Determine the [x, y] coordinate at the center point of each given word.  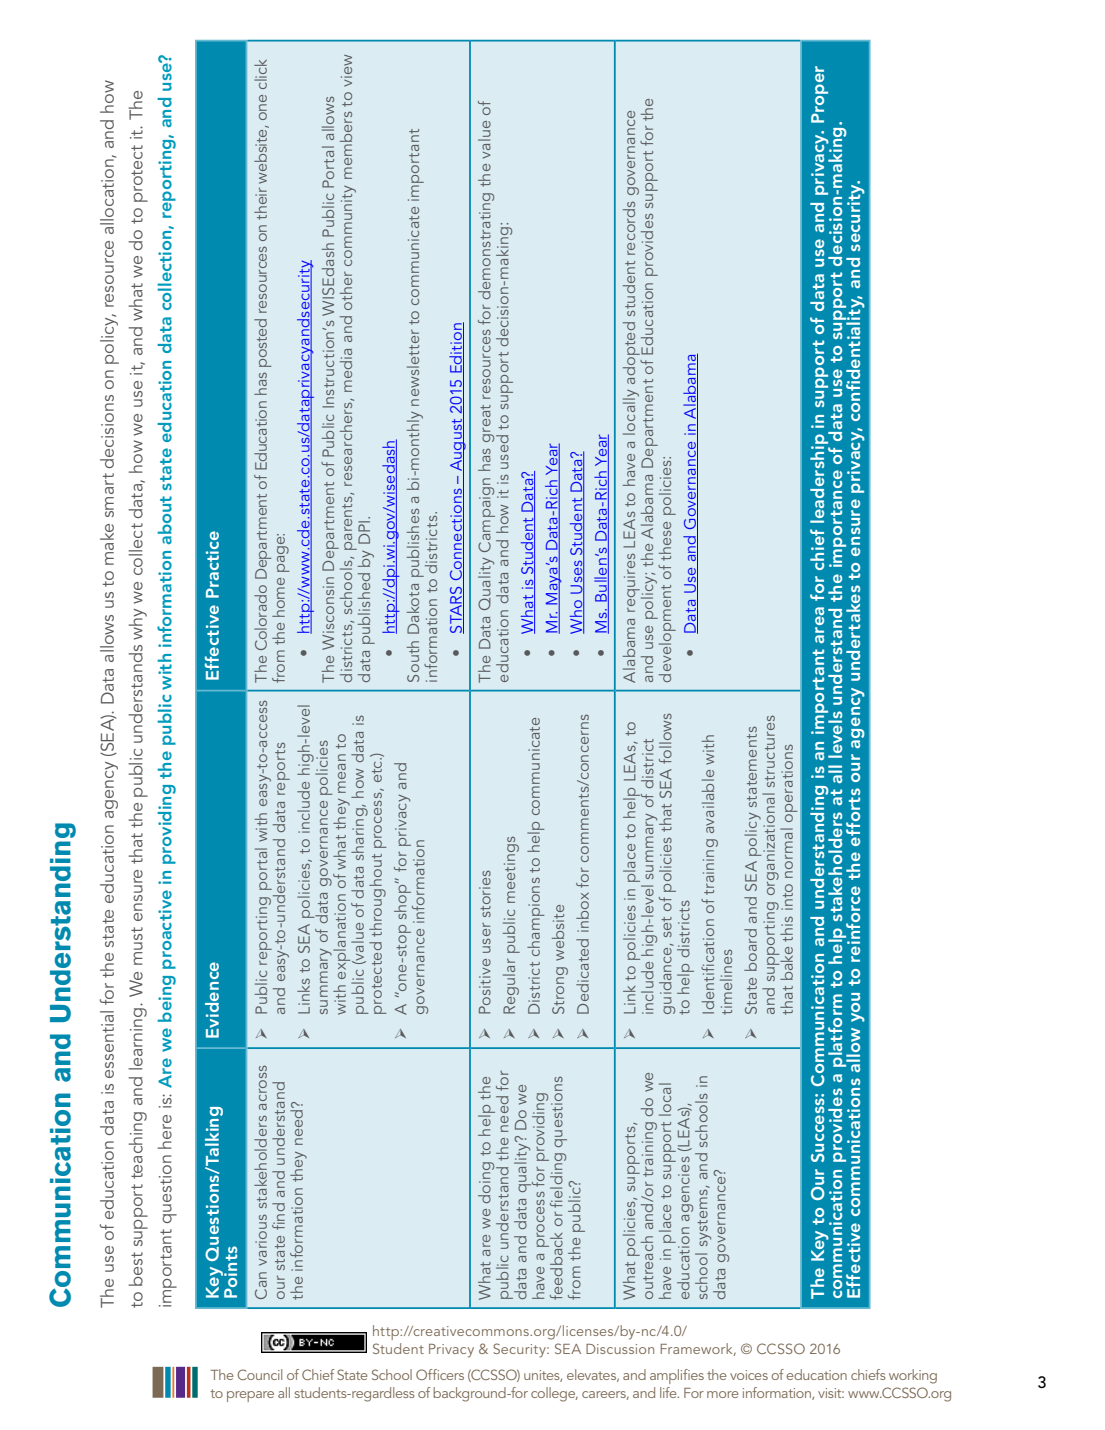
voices [749, 1375]
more [723, 1394]
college [554, 1394]
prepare [250, 1396]
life [669, 1392]
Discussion [620, 1349]
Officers [440, 1374]
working [913, 1376]
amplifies [677, 1376]
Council [259, 1374]
